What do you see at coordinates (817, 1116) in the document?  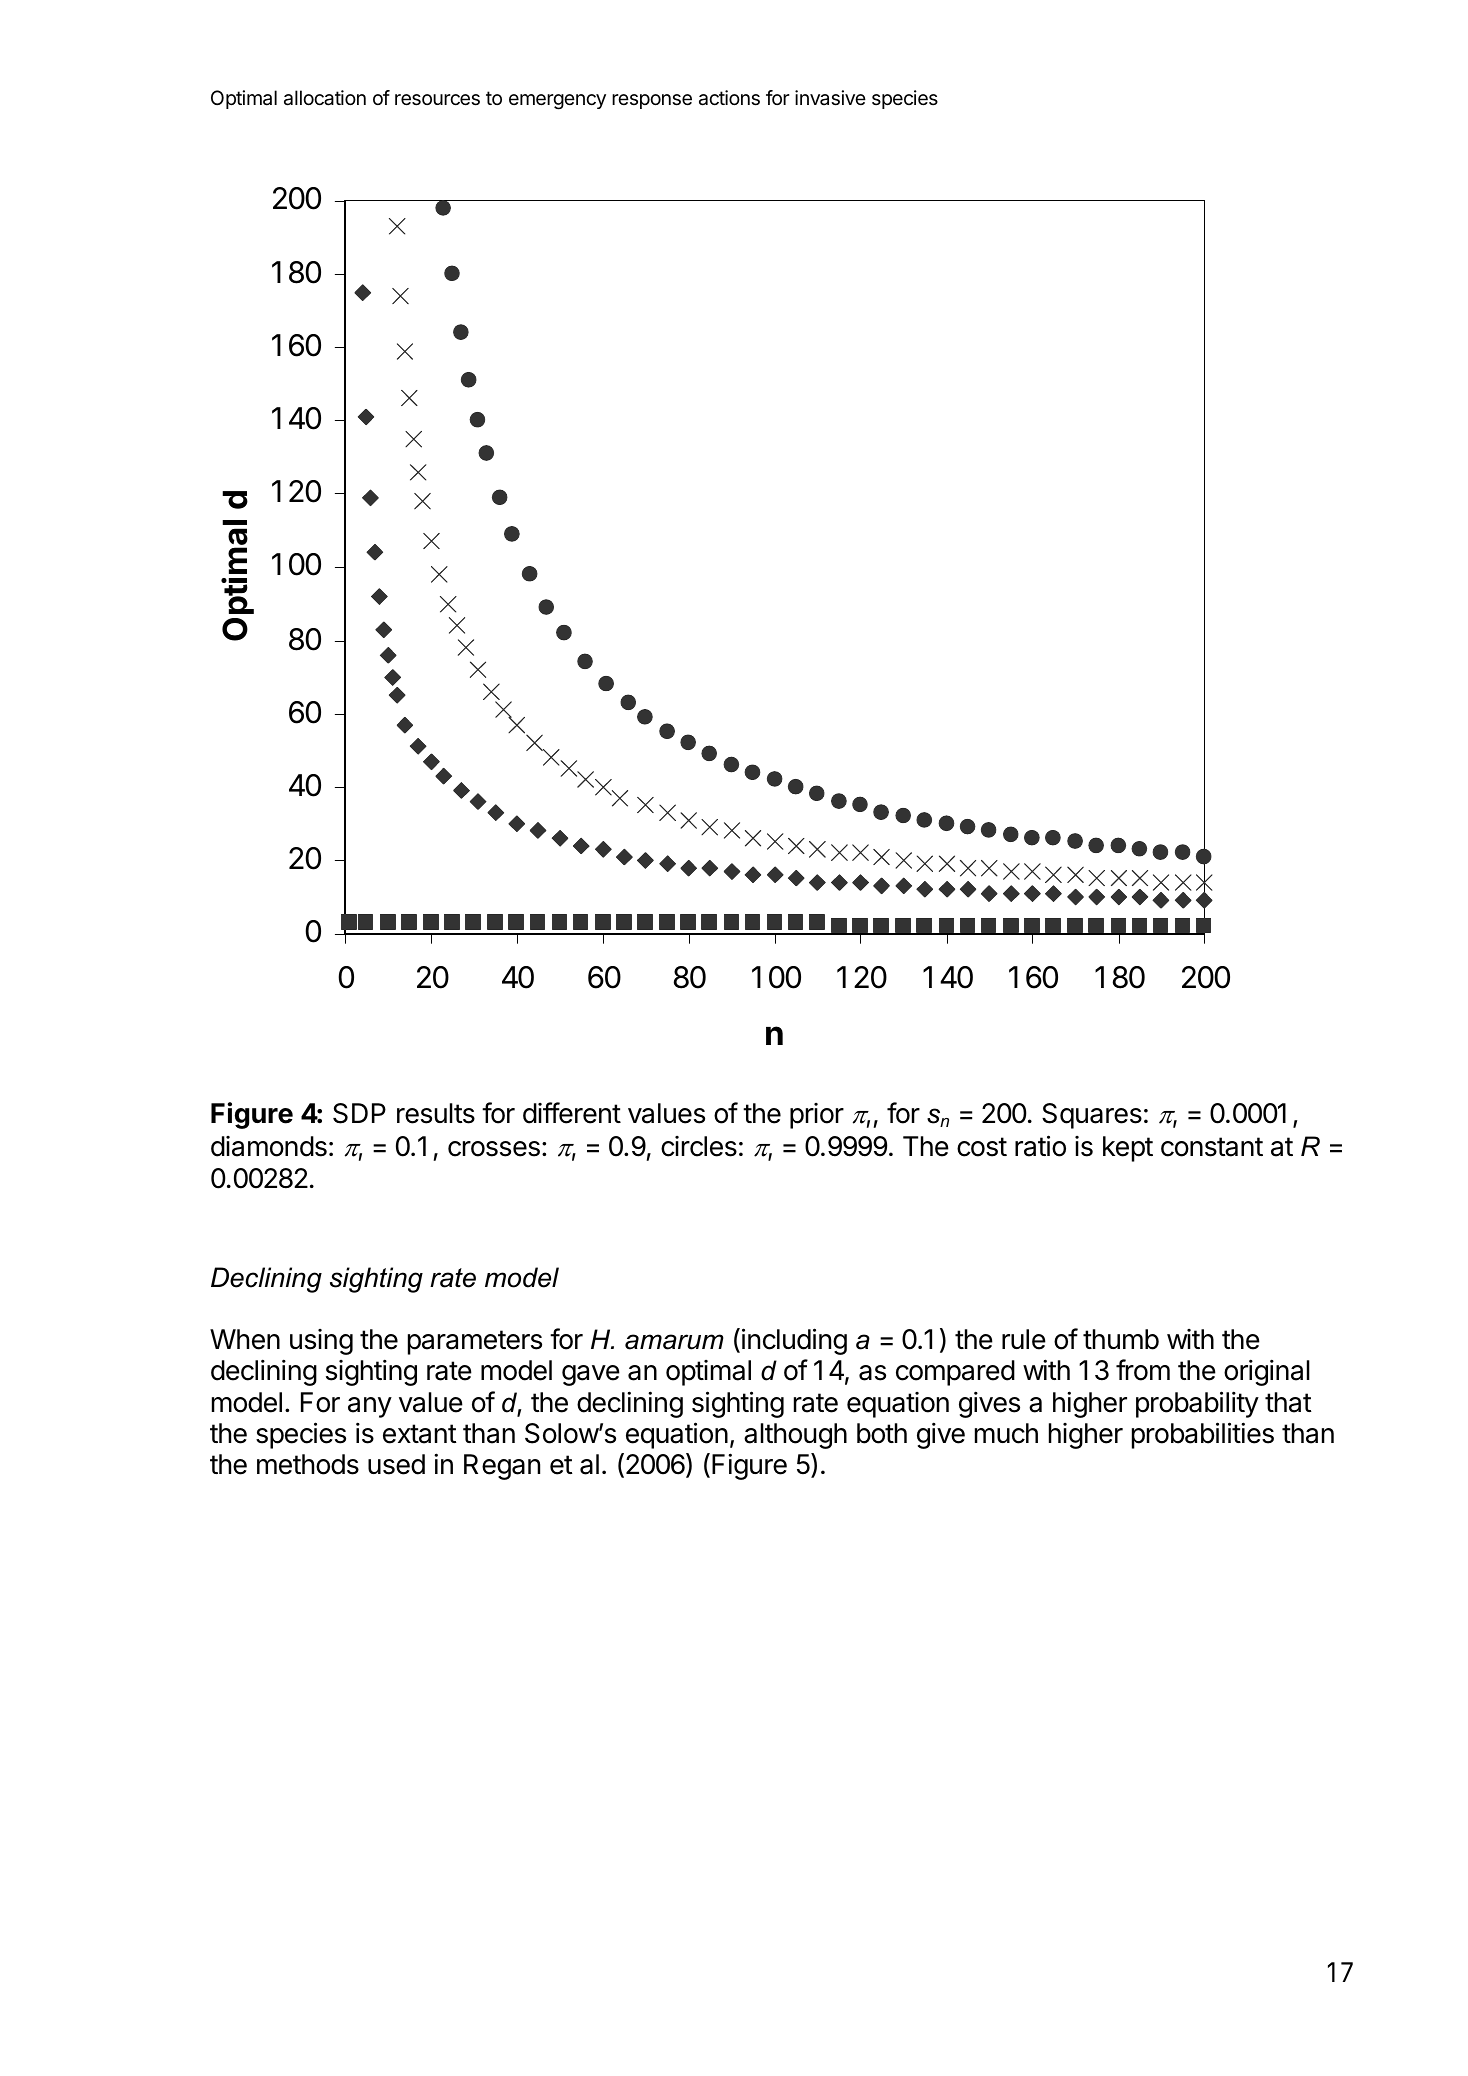 I see `prior` at bounding box center [817, 1116].
